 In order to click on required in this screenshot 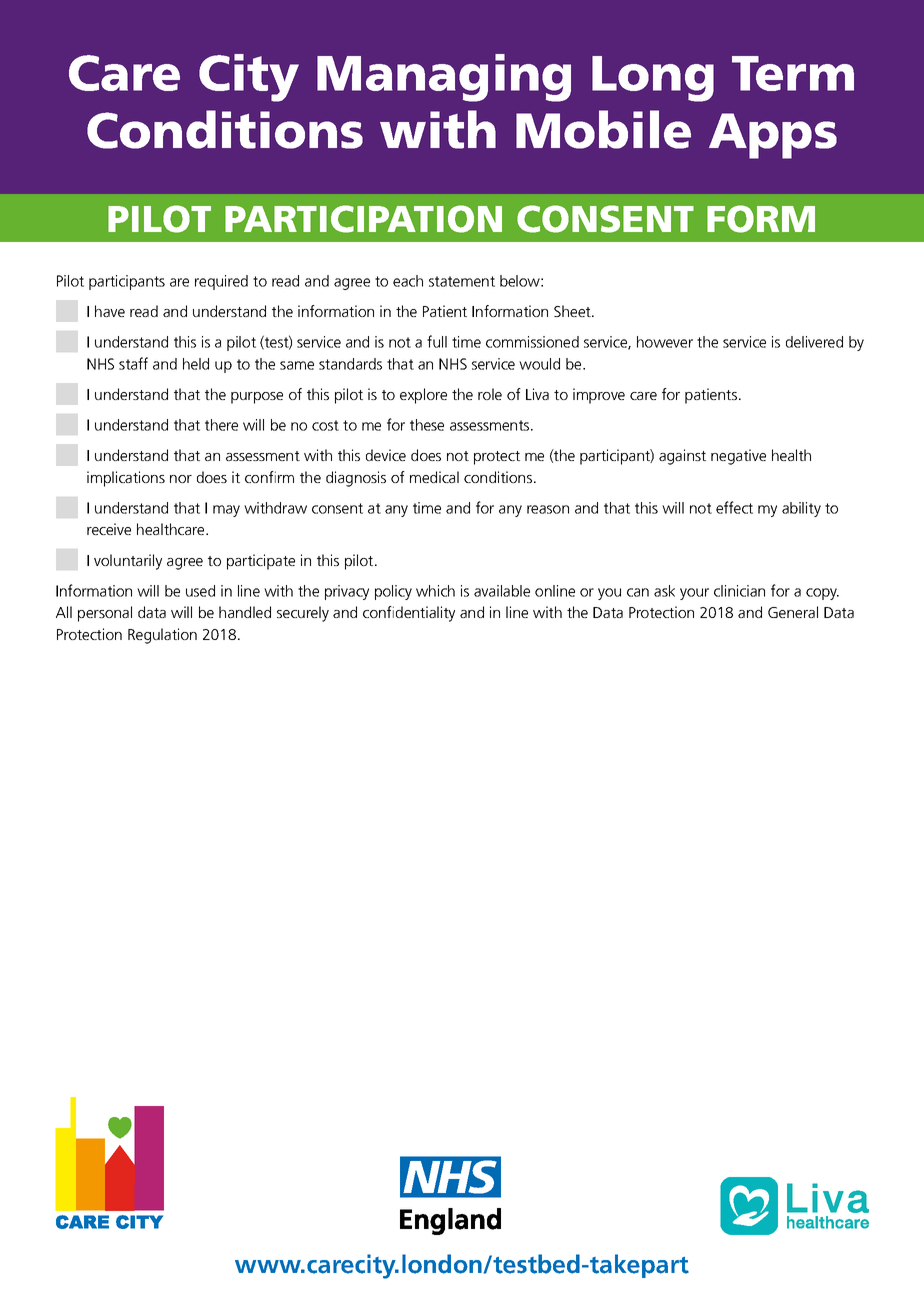, I will do `click(221, 282)`.
